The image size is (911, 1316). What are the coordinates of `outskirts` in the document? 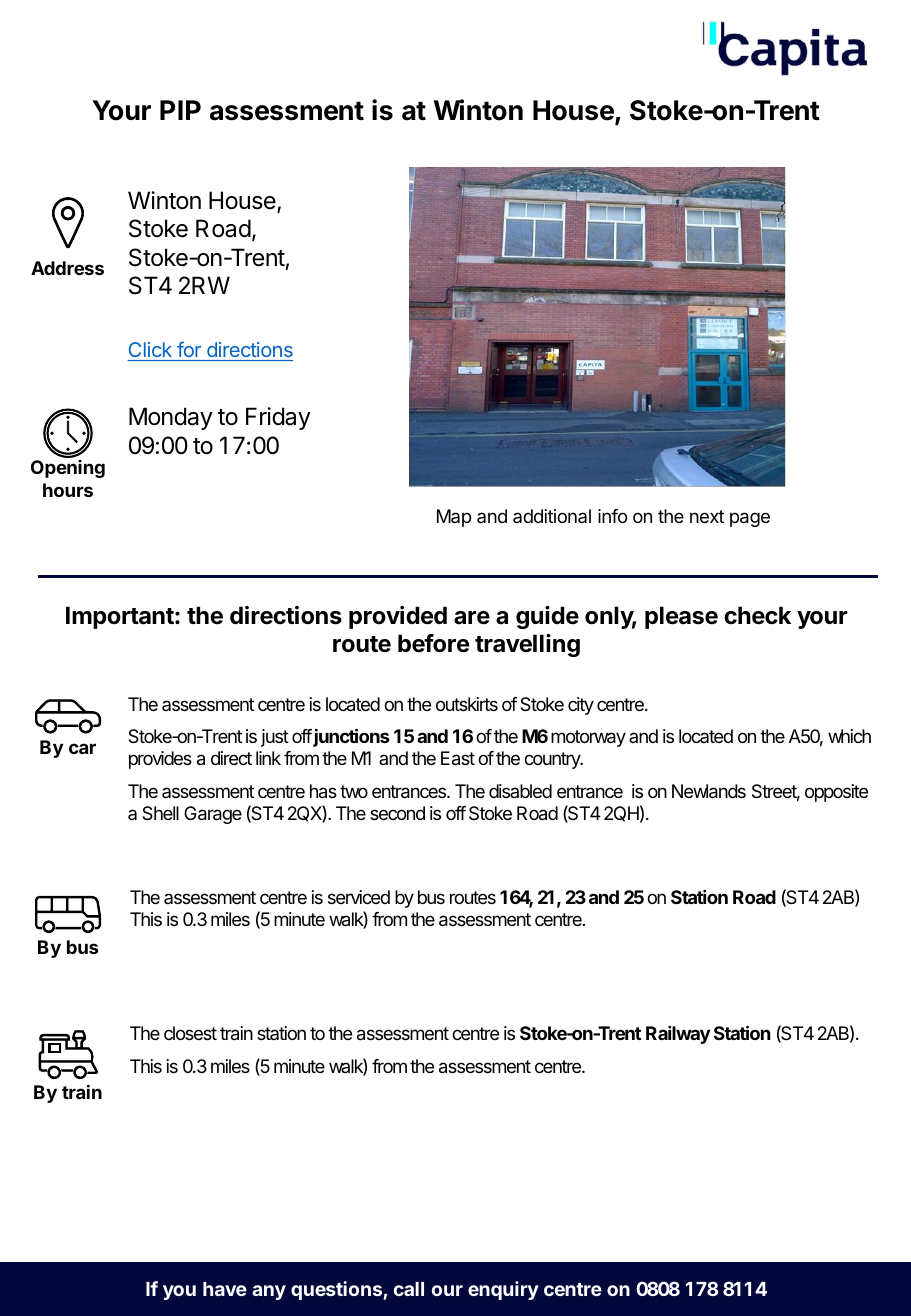 It's located at (467, 704).
